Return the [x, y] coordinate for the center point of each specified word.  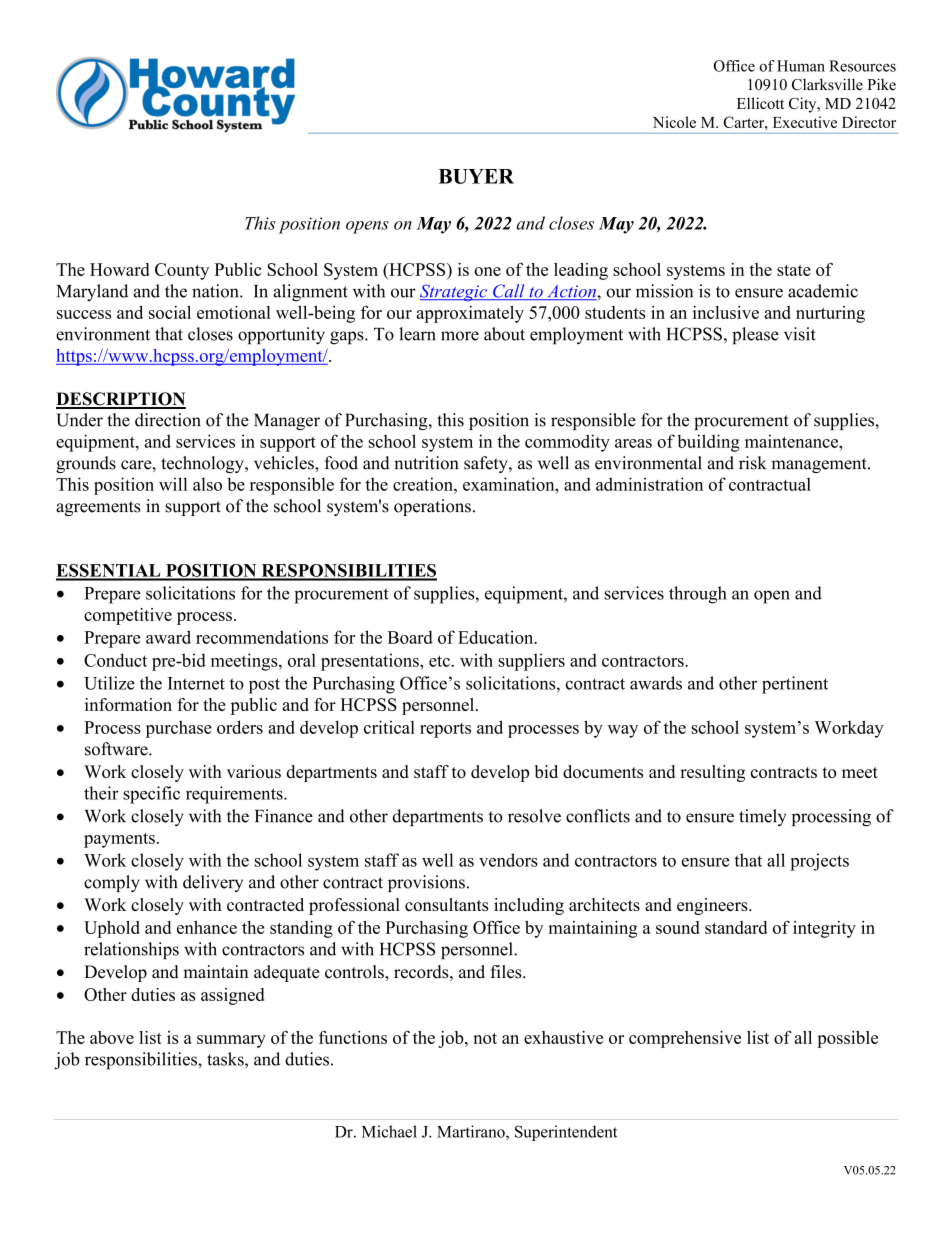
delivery [213, 883]
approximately [470, 314]
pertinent [795, 685]
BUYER [476, 176]
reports [445, 730]
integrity [824, 929]
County [182, 271]
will [173, 484]
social [170, 312]
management [820, 465]
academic [823, 291]
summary [231, 1041]
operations [432, 507]
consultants [446, 904]
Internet [196, 683]
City [804, 105]
